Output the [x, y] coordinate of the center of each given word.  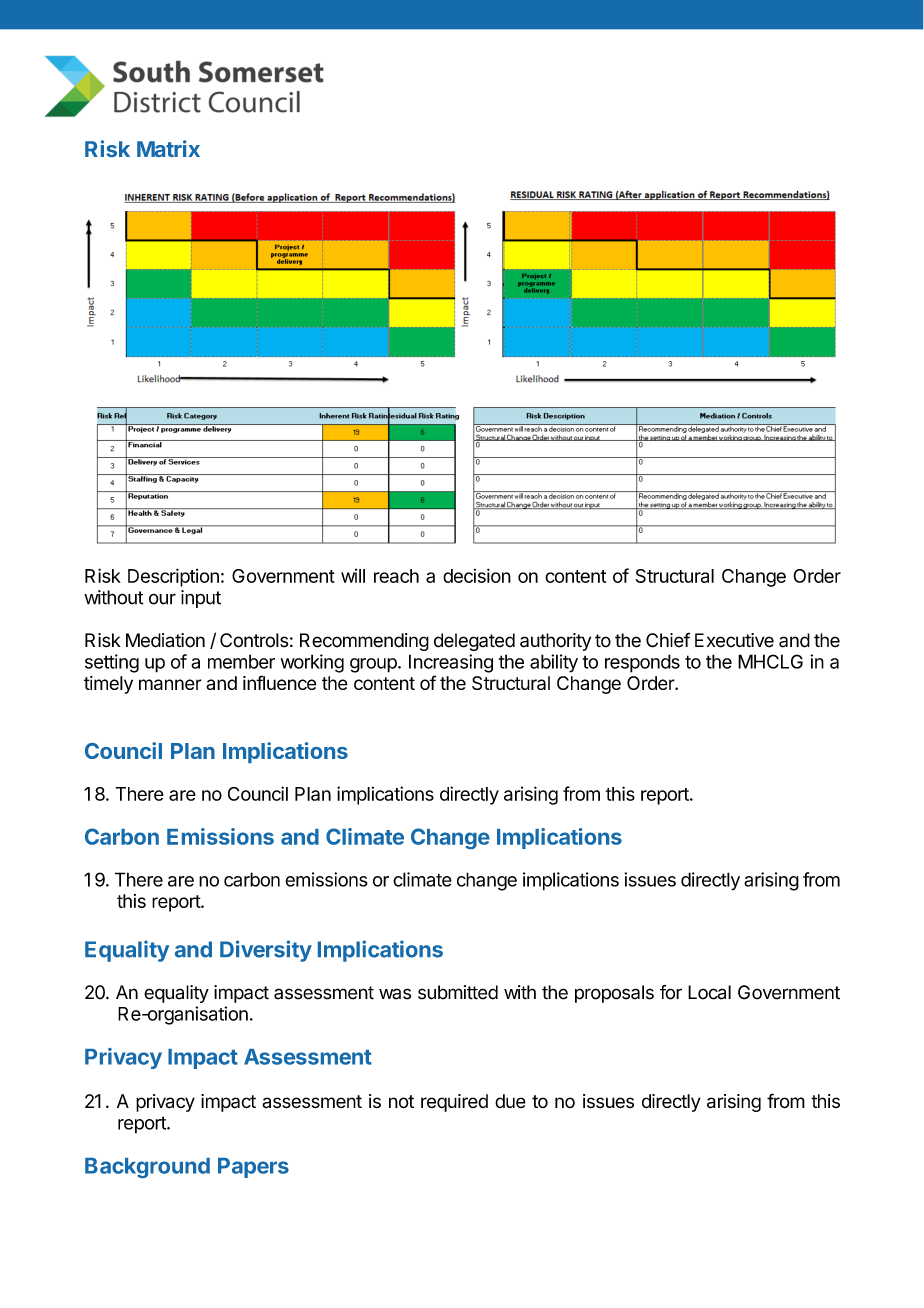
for [671, 992]
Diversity [266, 951]
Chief [668, 640]
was [395, 994]
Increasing [451, 663]
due [510, 1101]
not [401, 1102]
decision [477, 575]
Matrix [168, 148]
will [353, 576]
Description [173, 577]
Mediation [165, 640]
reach [396, 576]
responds [642, 663]
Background [147, 1168]
